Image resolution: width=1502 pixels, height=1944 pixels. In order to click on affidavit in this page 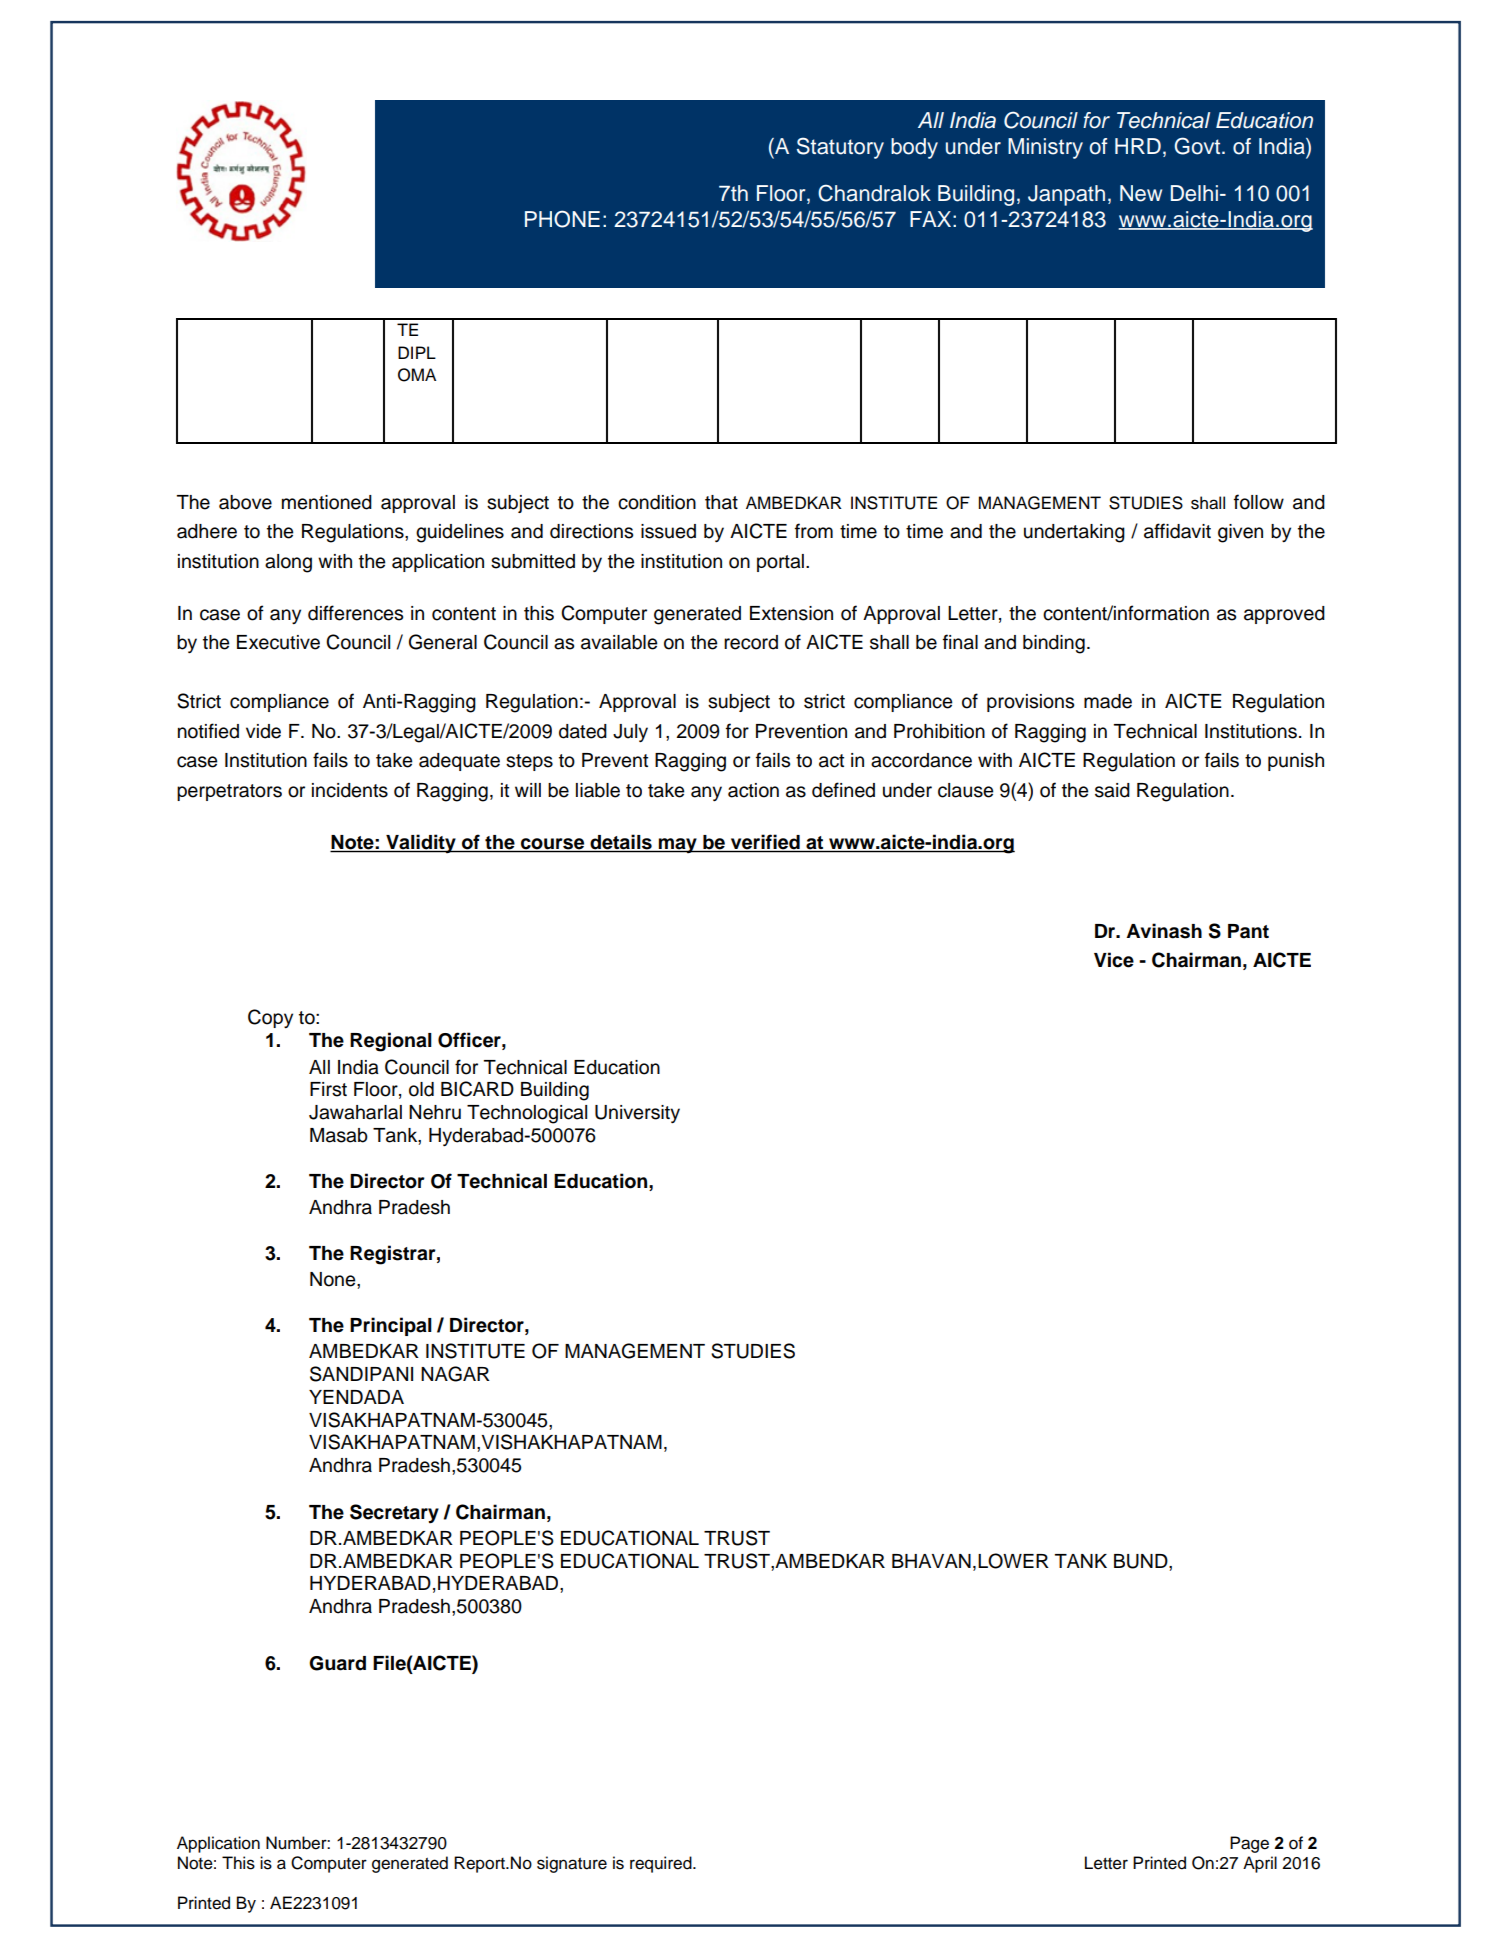, I will do `click(1177, 531)`.
